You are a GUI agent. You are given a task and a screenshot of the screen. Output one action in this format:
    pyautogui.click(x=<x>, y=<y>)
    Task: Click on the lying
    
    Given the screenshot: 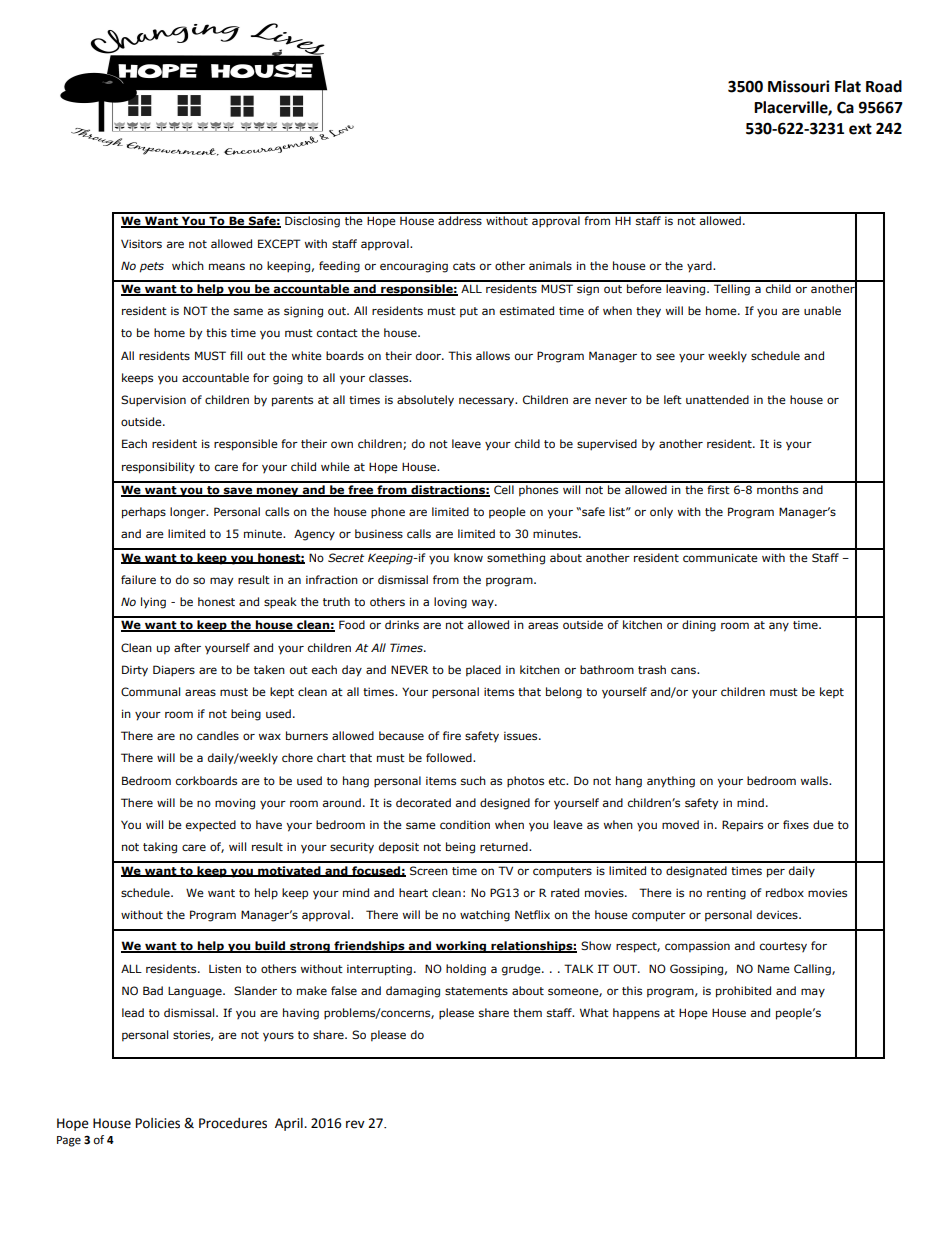 What is the action you would take?
    pyautogui.click(x=153, y=603)
